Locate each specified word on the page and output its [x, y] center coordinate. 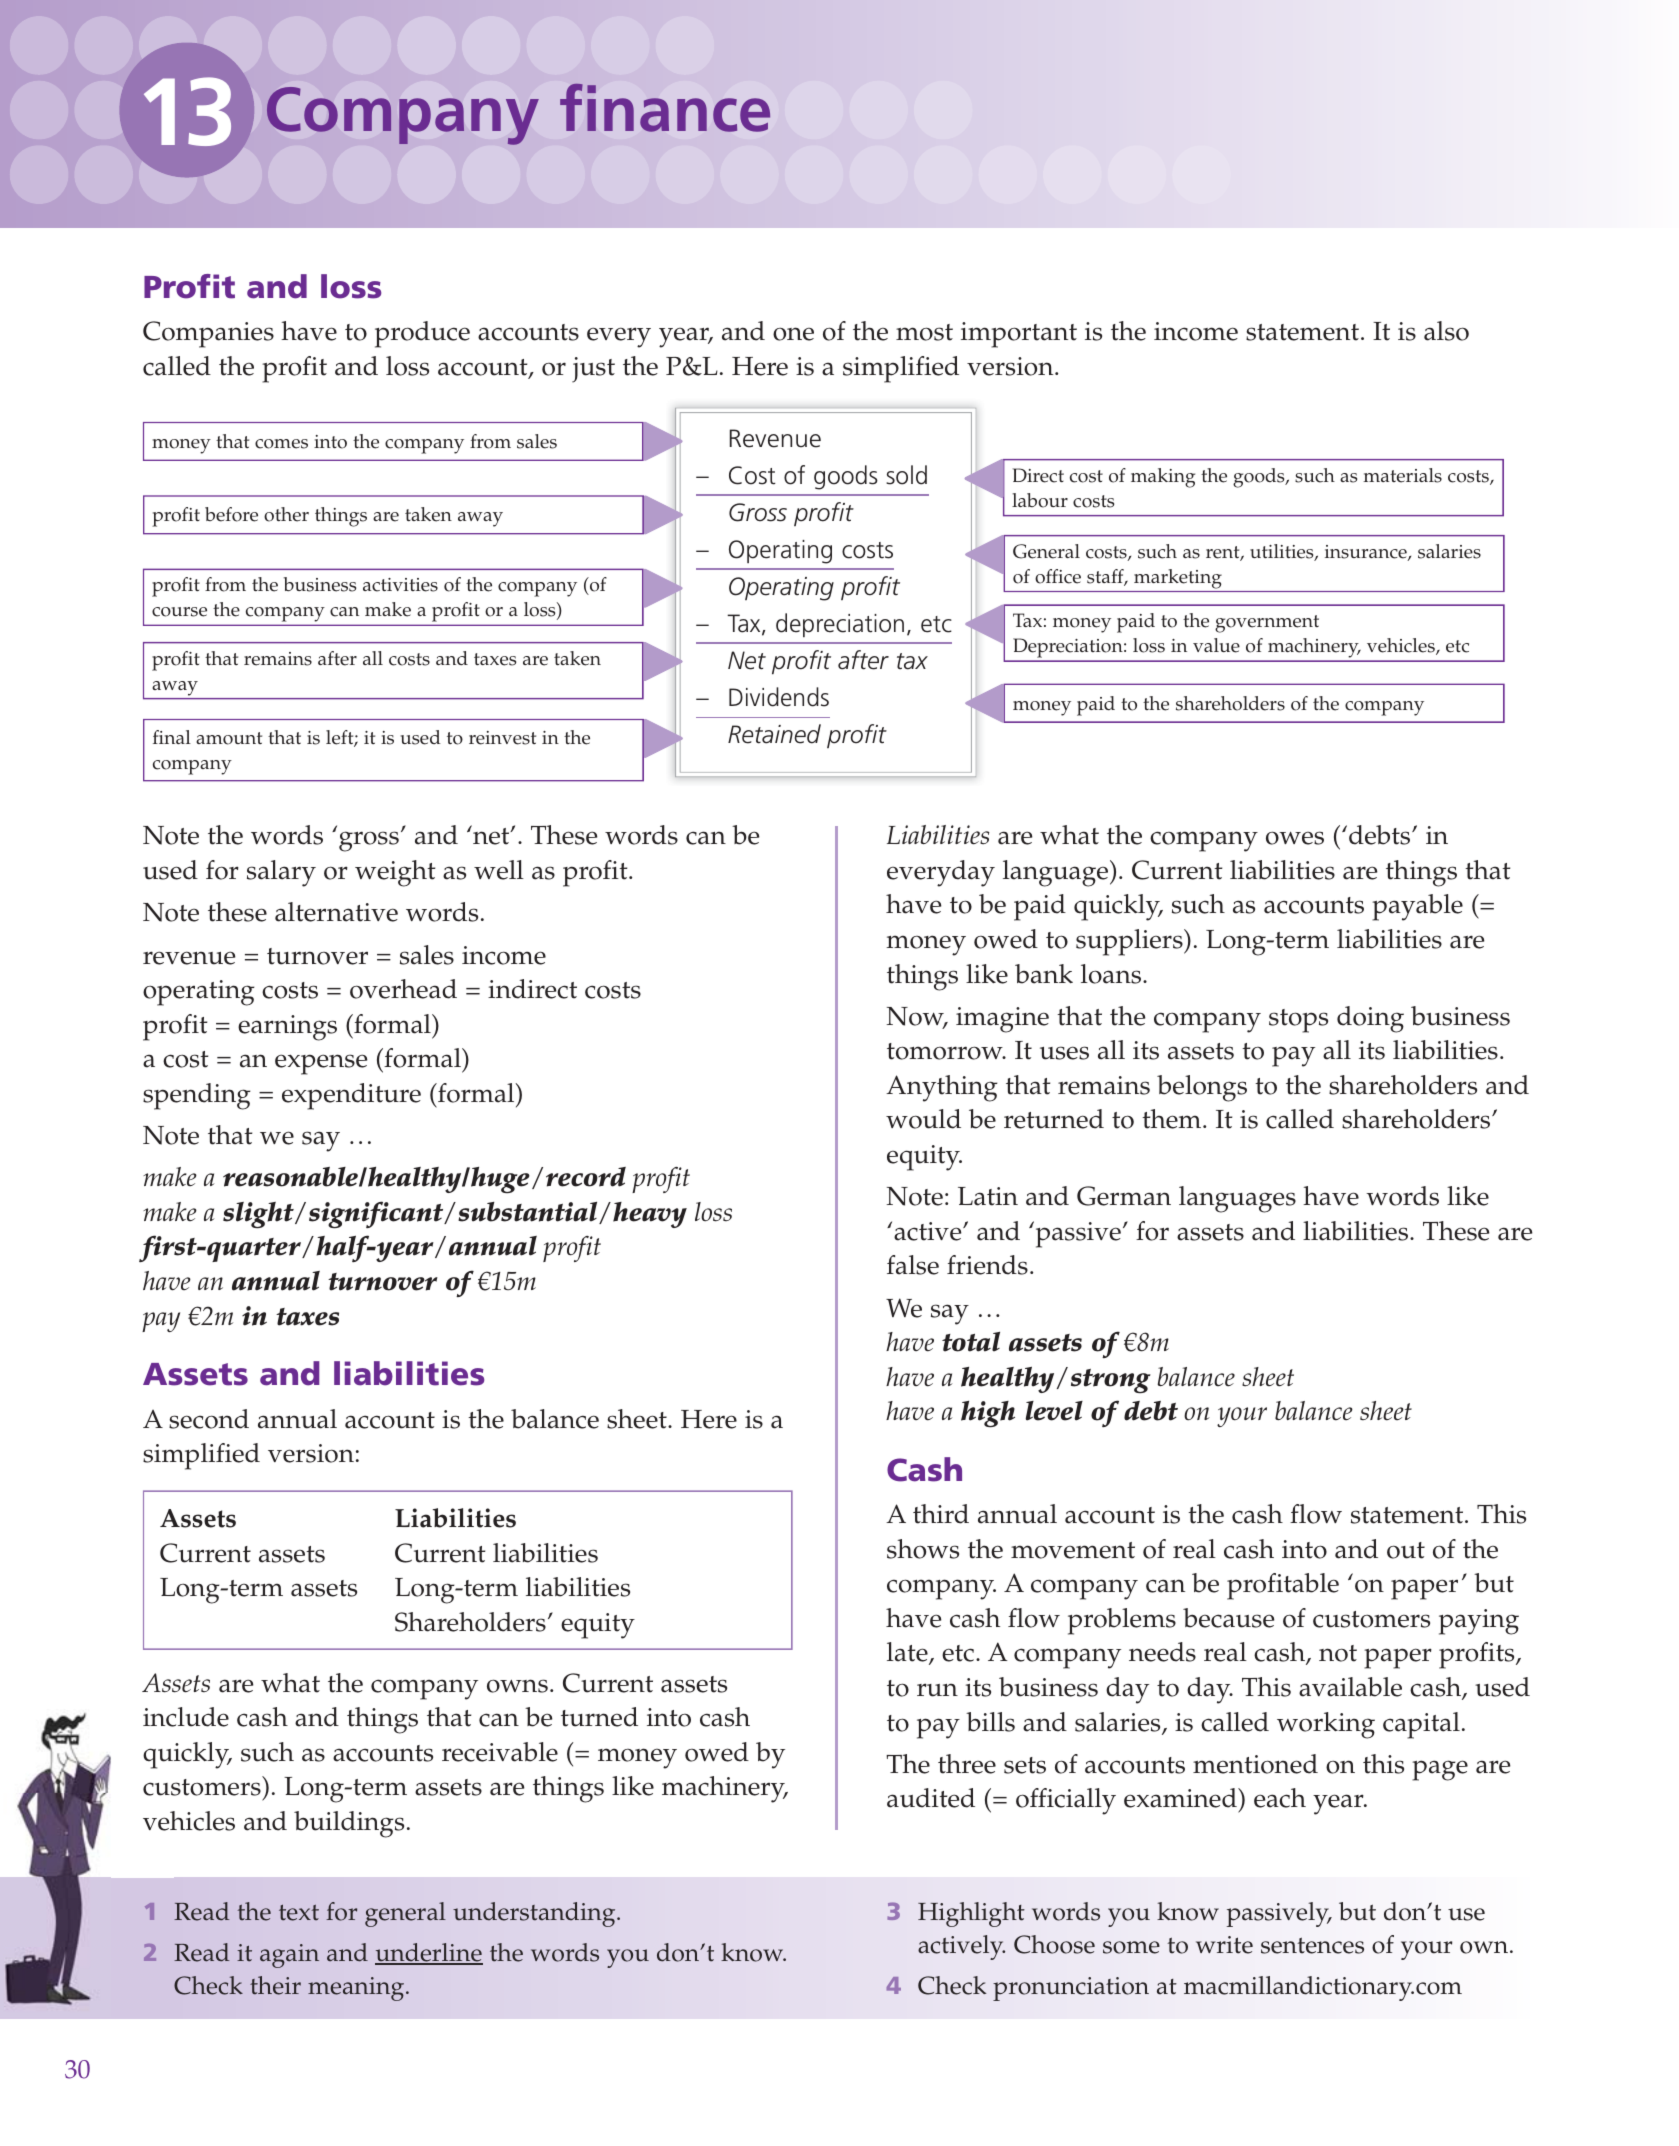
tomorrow [946, 1051]
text [299, 1913]
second [209, 1419]
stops [1298, 1021]
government [1267, 624]
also [1446, 331]
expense [321, 1064]
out [1406, 1550]
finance [665, 108]
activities [400, 585]
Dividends [779, 697]
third [941, 1514]
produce [422, 334]
